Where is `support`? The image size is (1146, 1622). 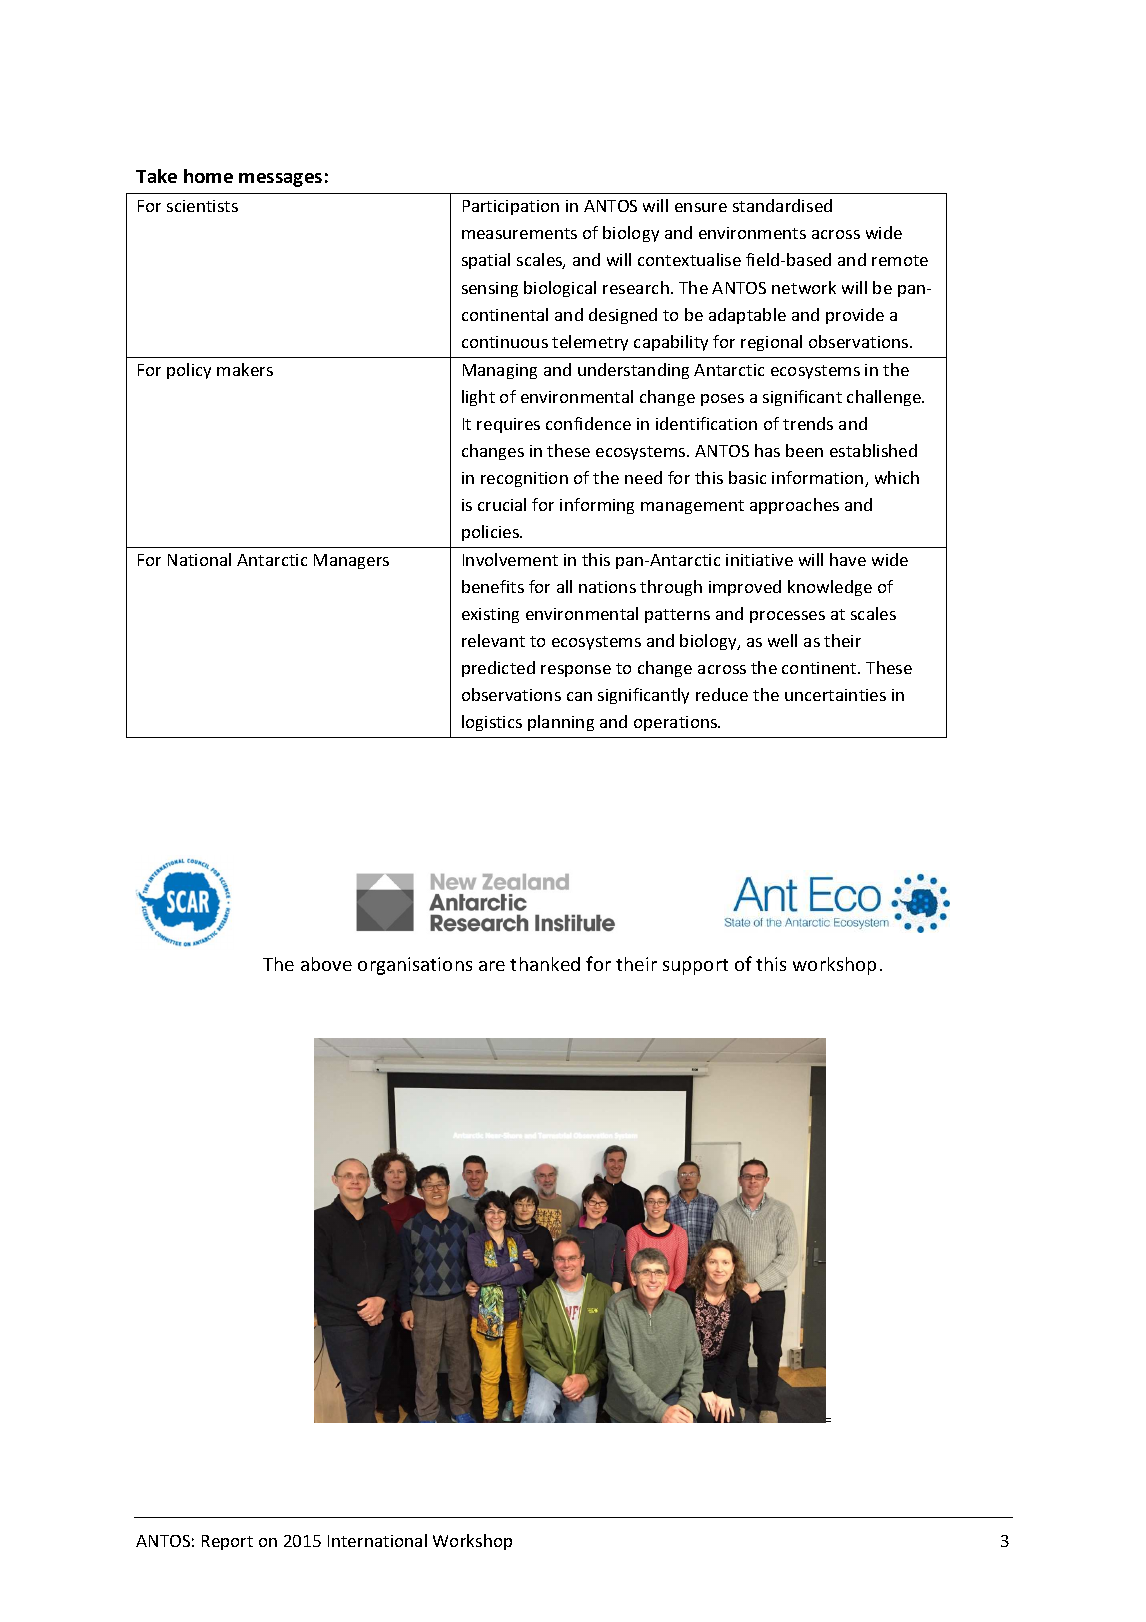 support is located at coordinates (695, 967).
